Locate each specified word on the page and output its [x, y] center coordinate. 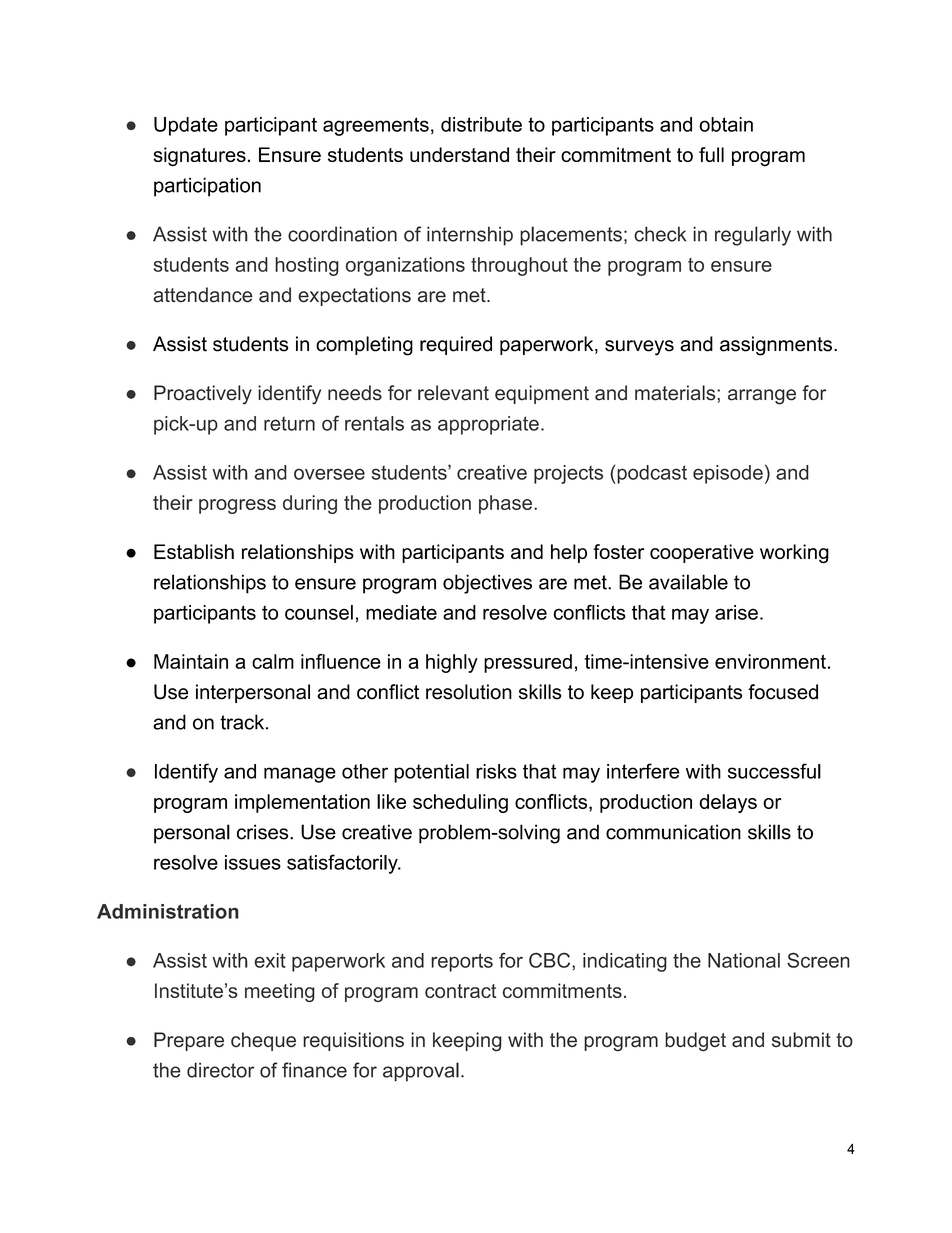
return [289, 423]
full [711, 154]
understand [459, 154]
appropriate [488, 425]
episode [728, 474]
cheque [263, 1041]
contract [460, 991]
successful [774, 771]
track [243, 722]
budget [695, 1042]
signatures [199, 157]
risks [496, 771]
